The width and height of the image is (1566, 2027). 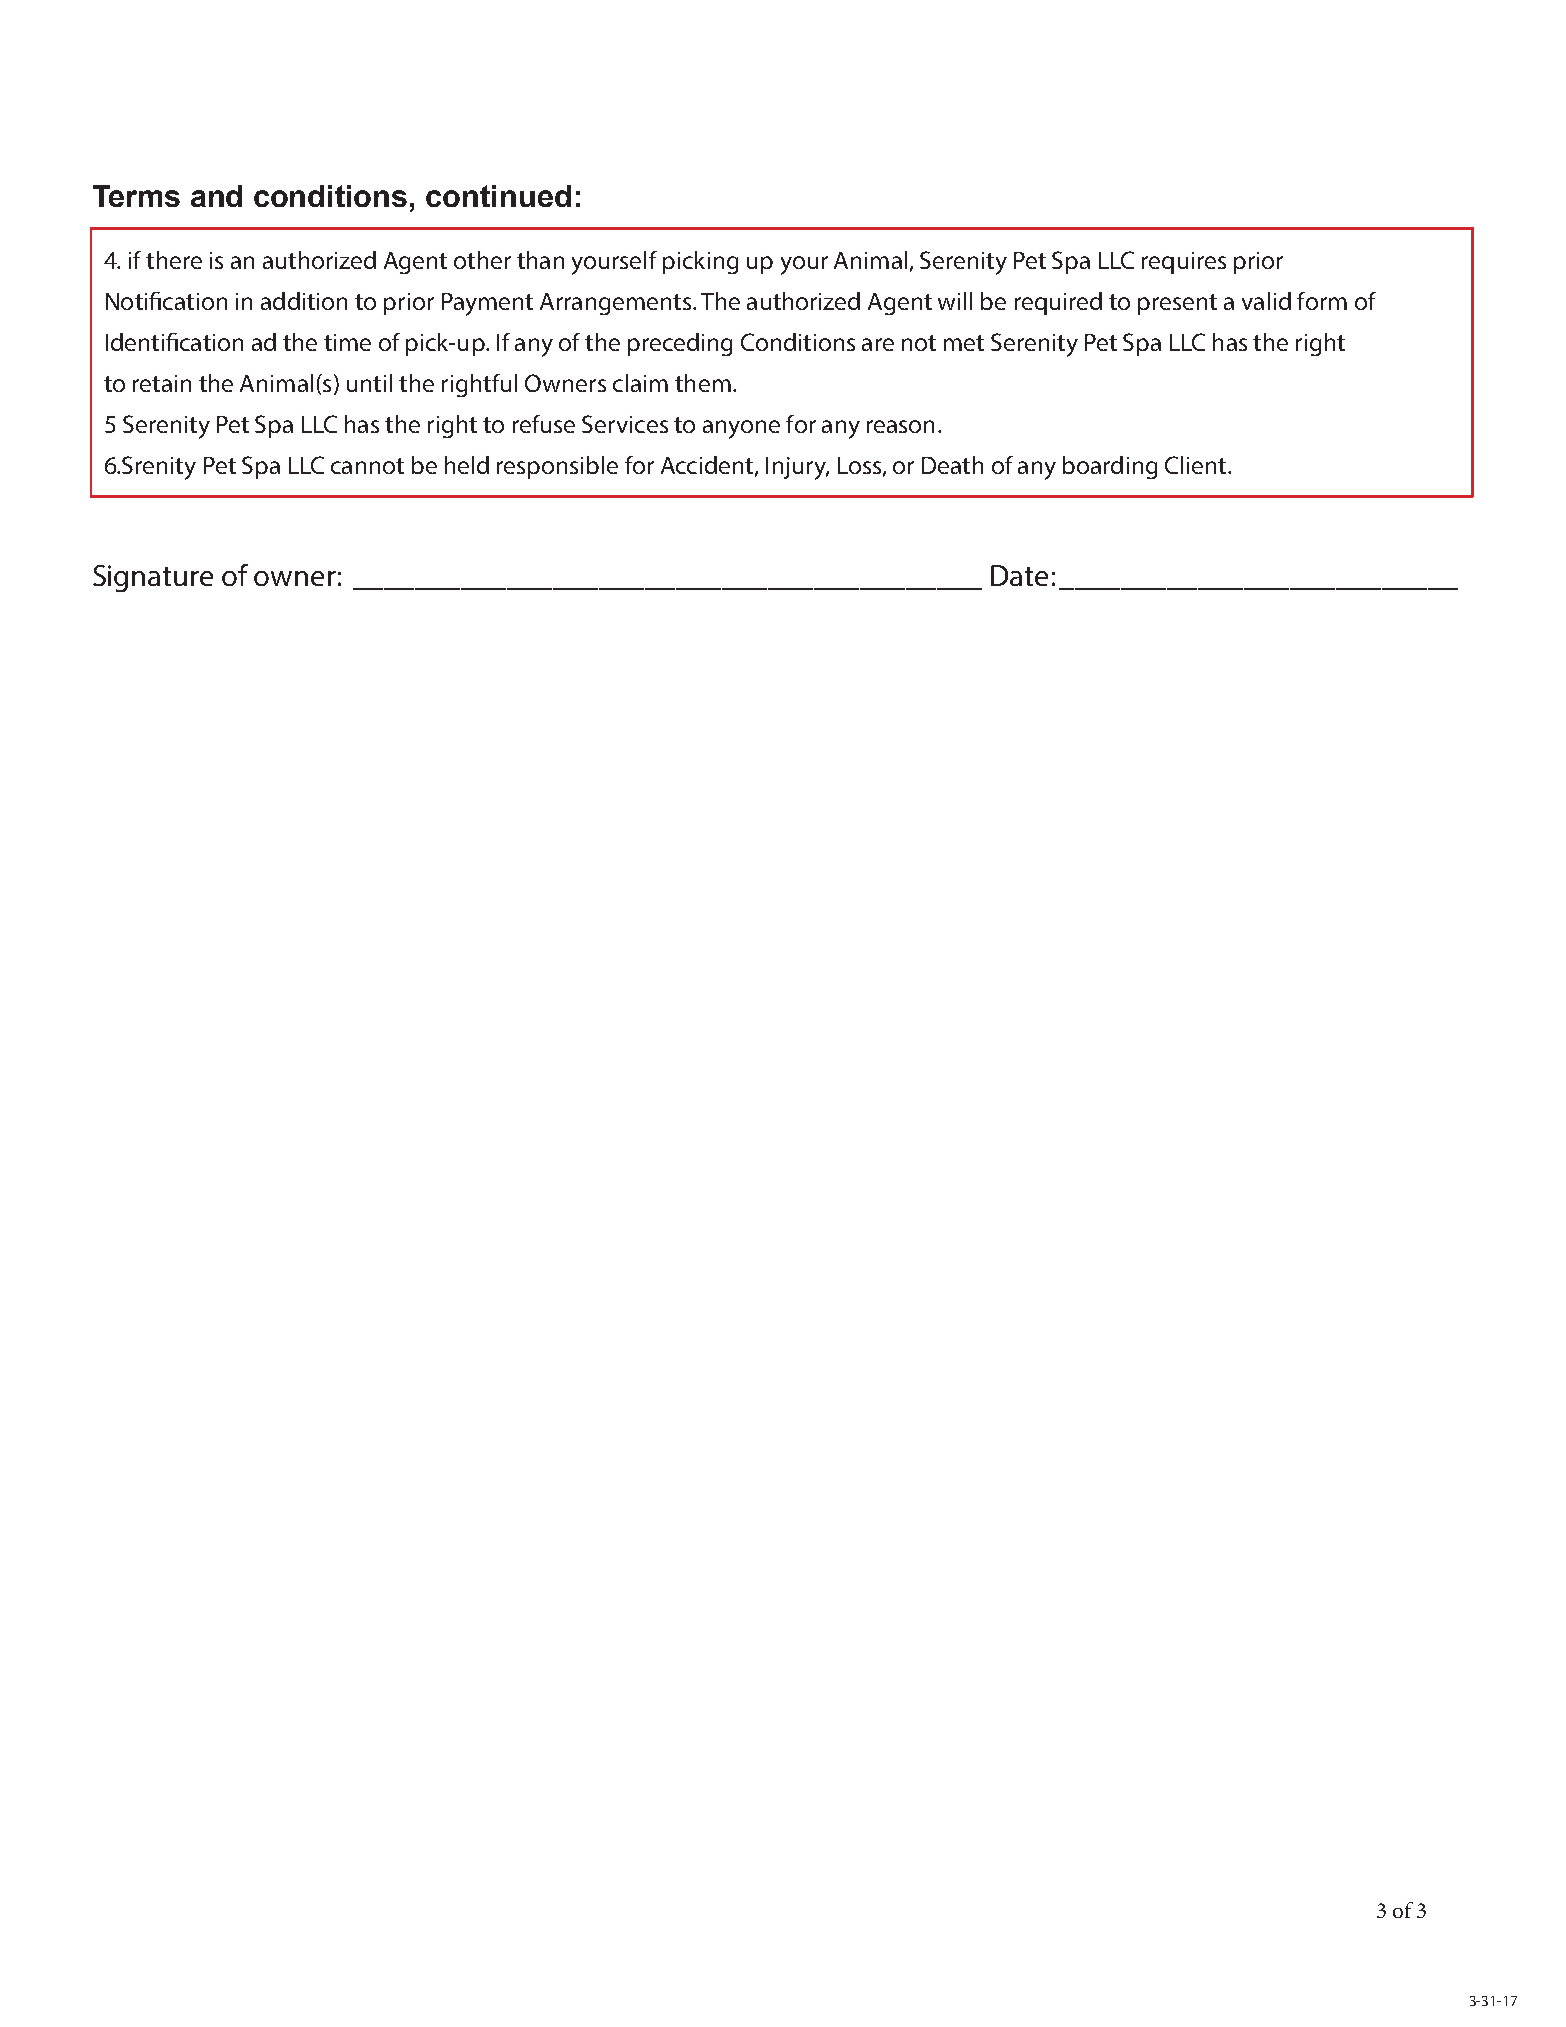 What do you see at coordinates (216, 196) in the image?
I see `and` at bounding box center [216, 196].
